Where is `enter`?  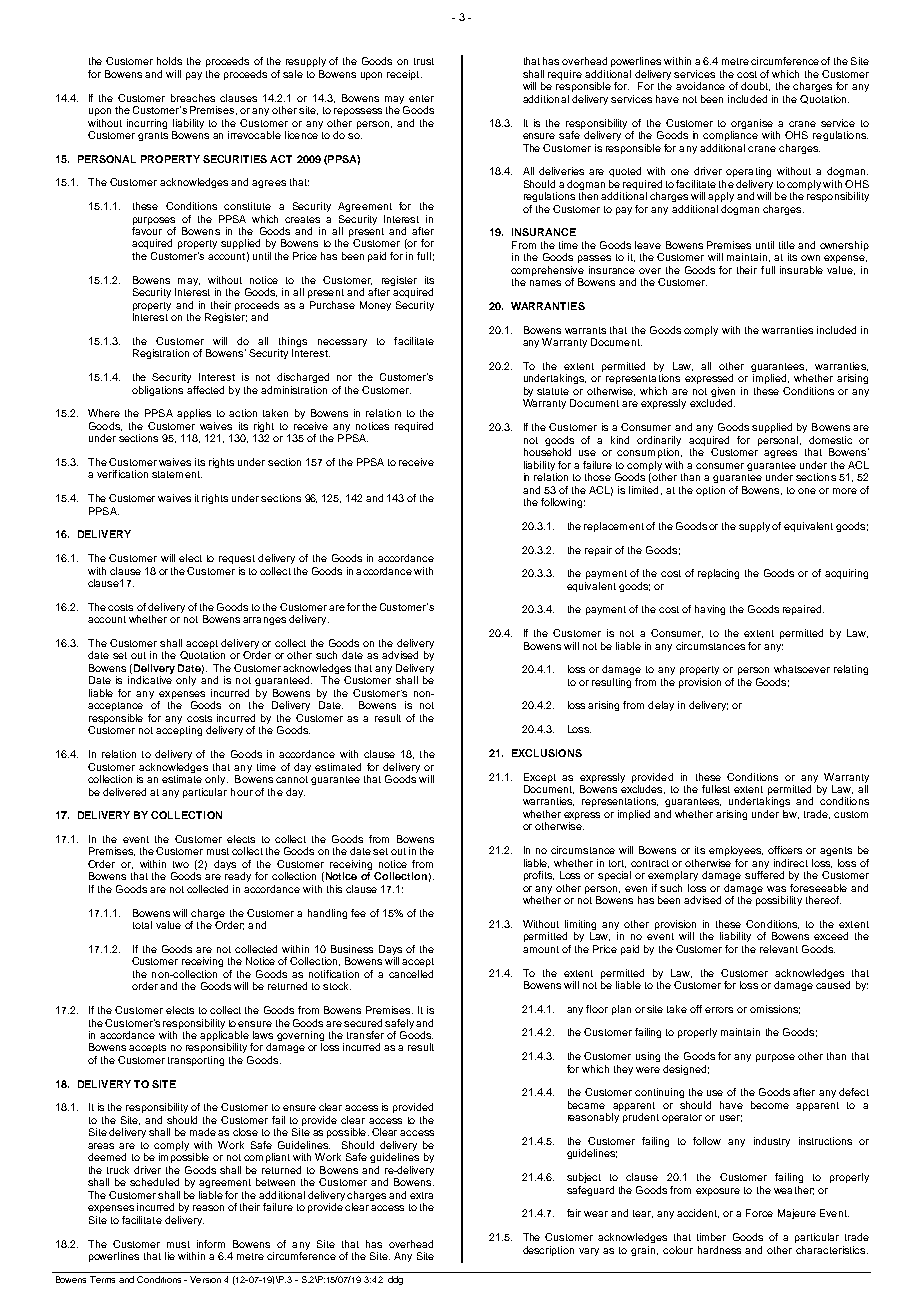
enter is located at coordinates (421, 98).
